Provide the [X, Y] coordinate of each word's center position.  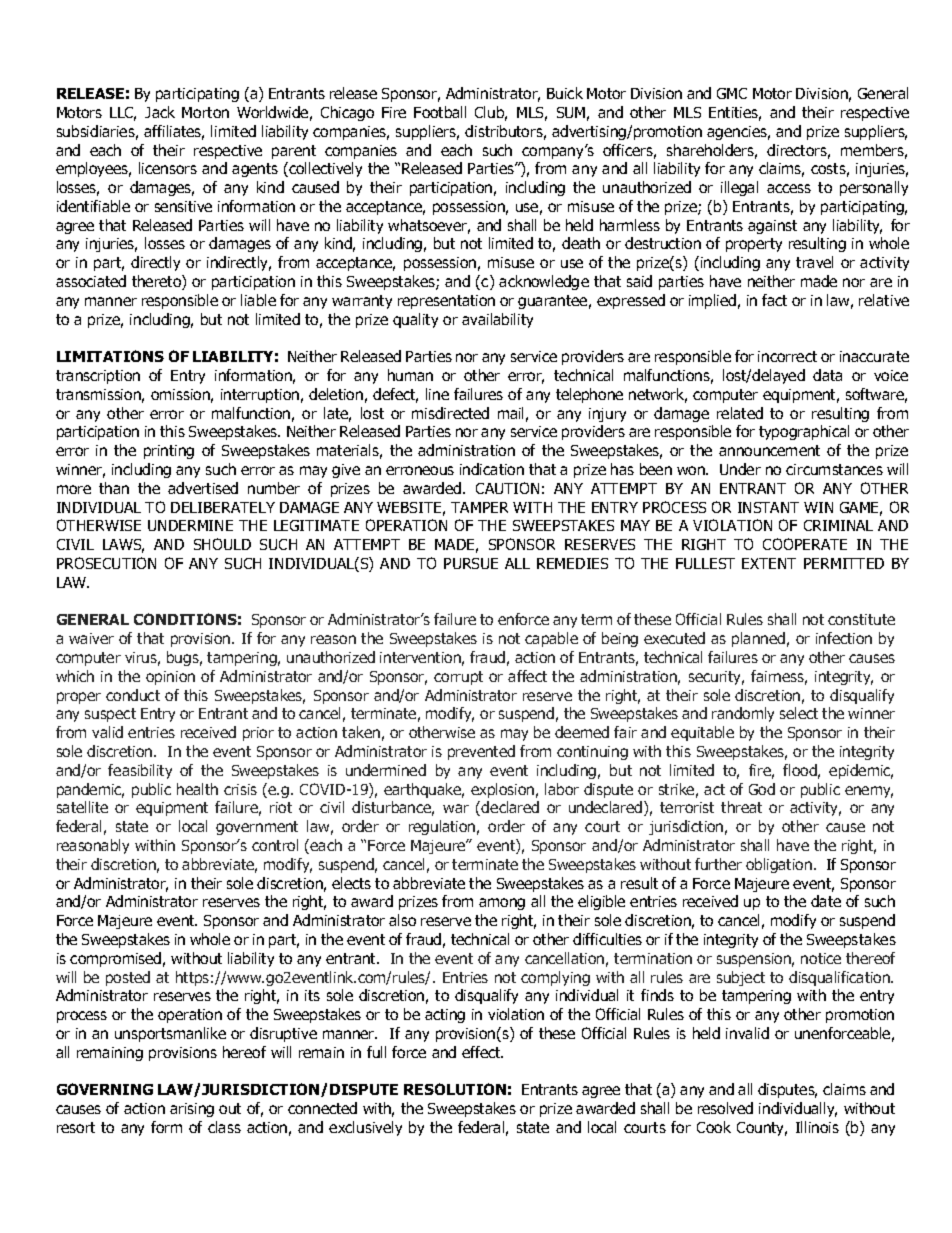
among [502, 904]
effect [482, 1052]
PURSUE [471, 563]
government [257, 828]
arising [192, 1110]
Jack [160, 112]
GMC [732, 93]
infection [844, 638]
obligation [779, 865]
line [437, 394]
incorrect [787, 356]
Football [440, 112]
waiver [91, 638]
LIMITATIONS [110, 356]
